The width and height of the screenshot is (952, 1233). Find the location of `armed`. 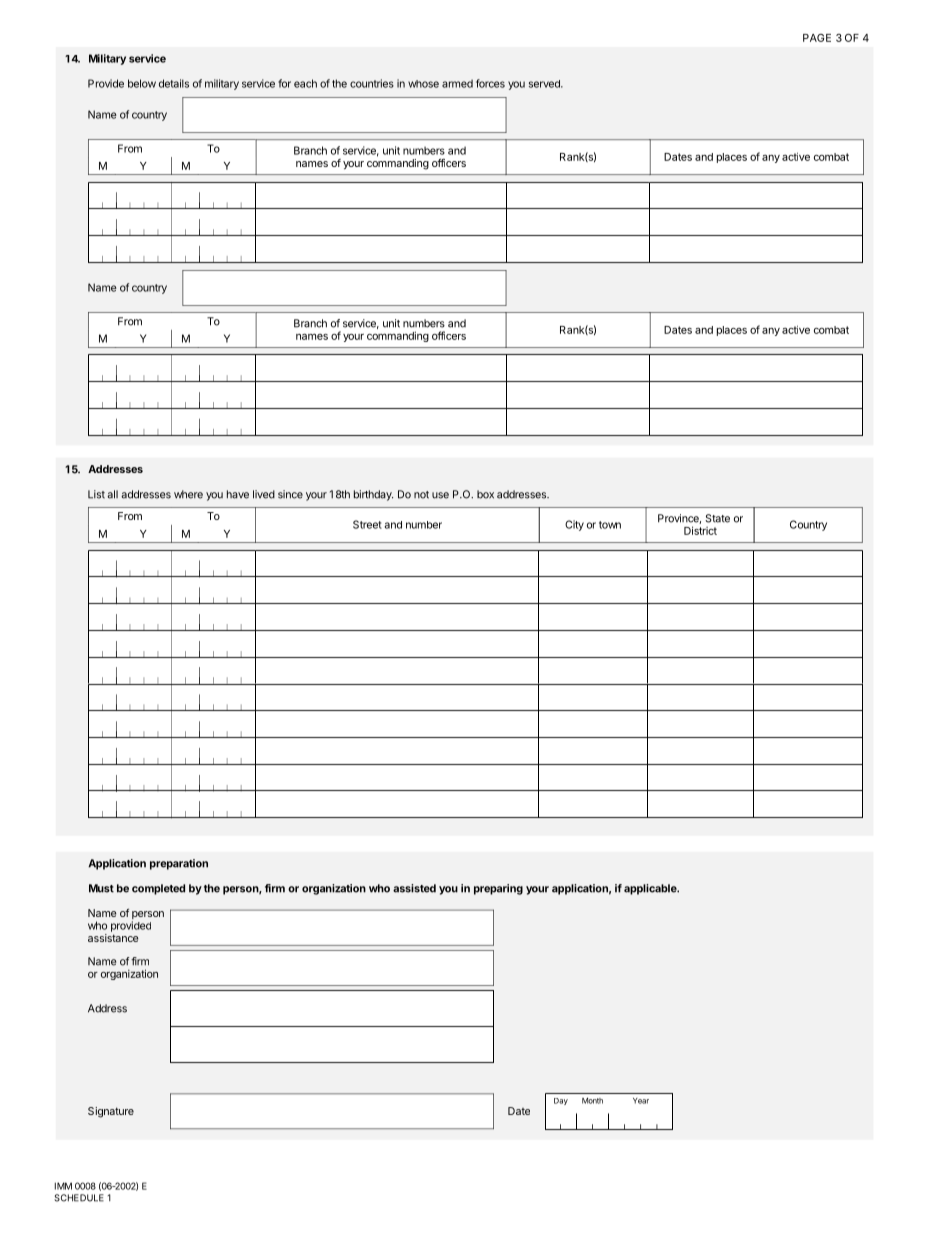

armed is located at coordinates (457, 83).
